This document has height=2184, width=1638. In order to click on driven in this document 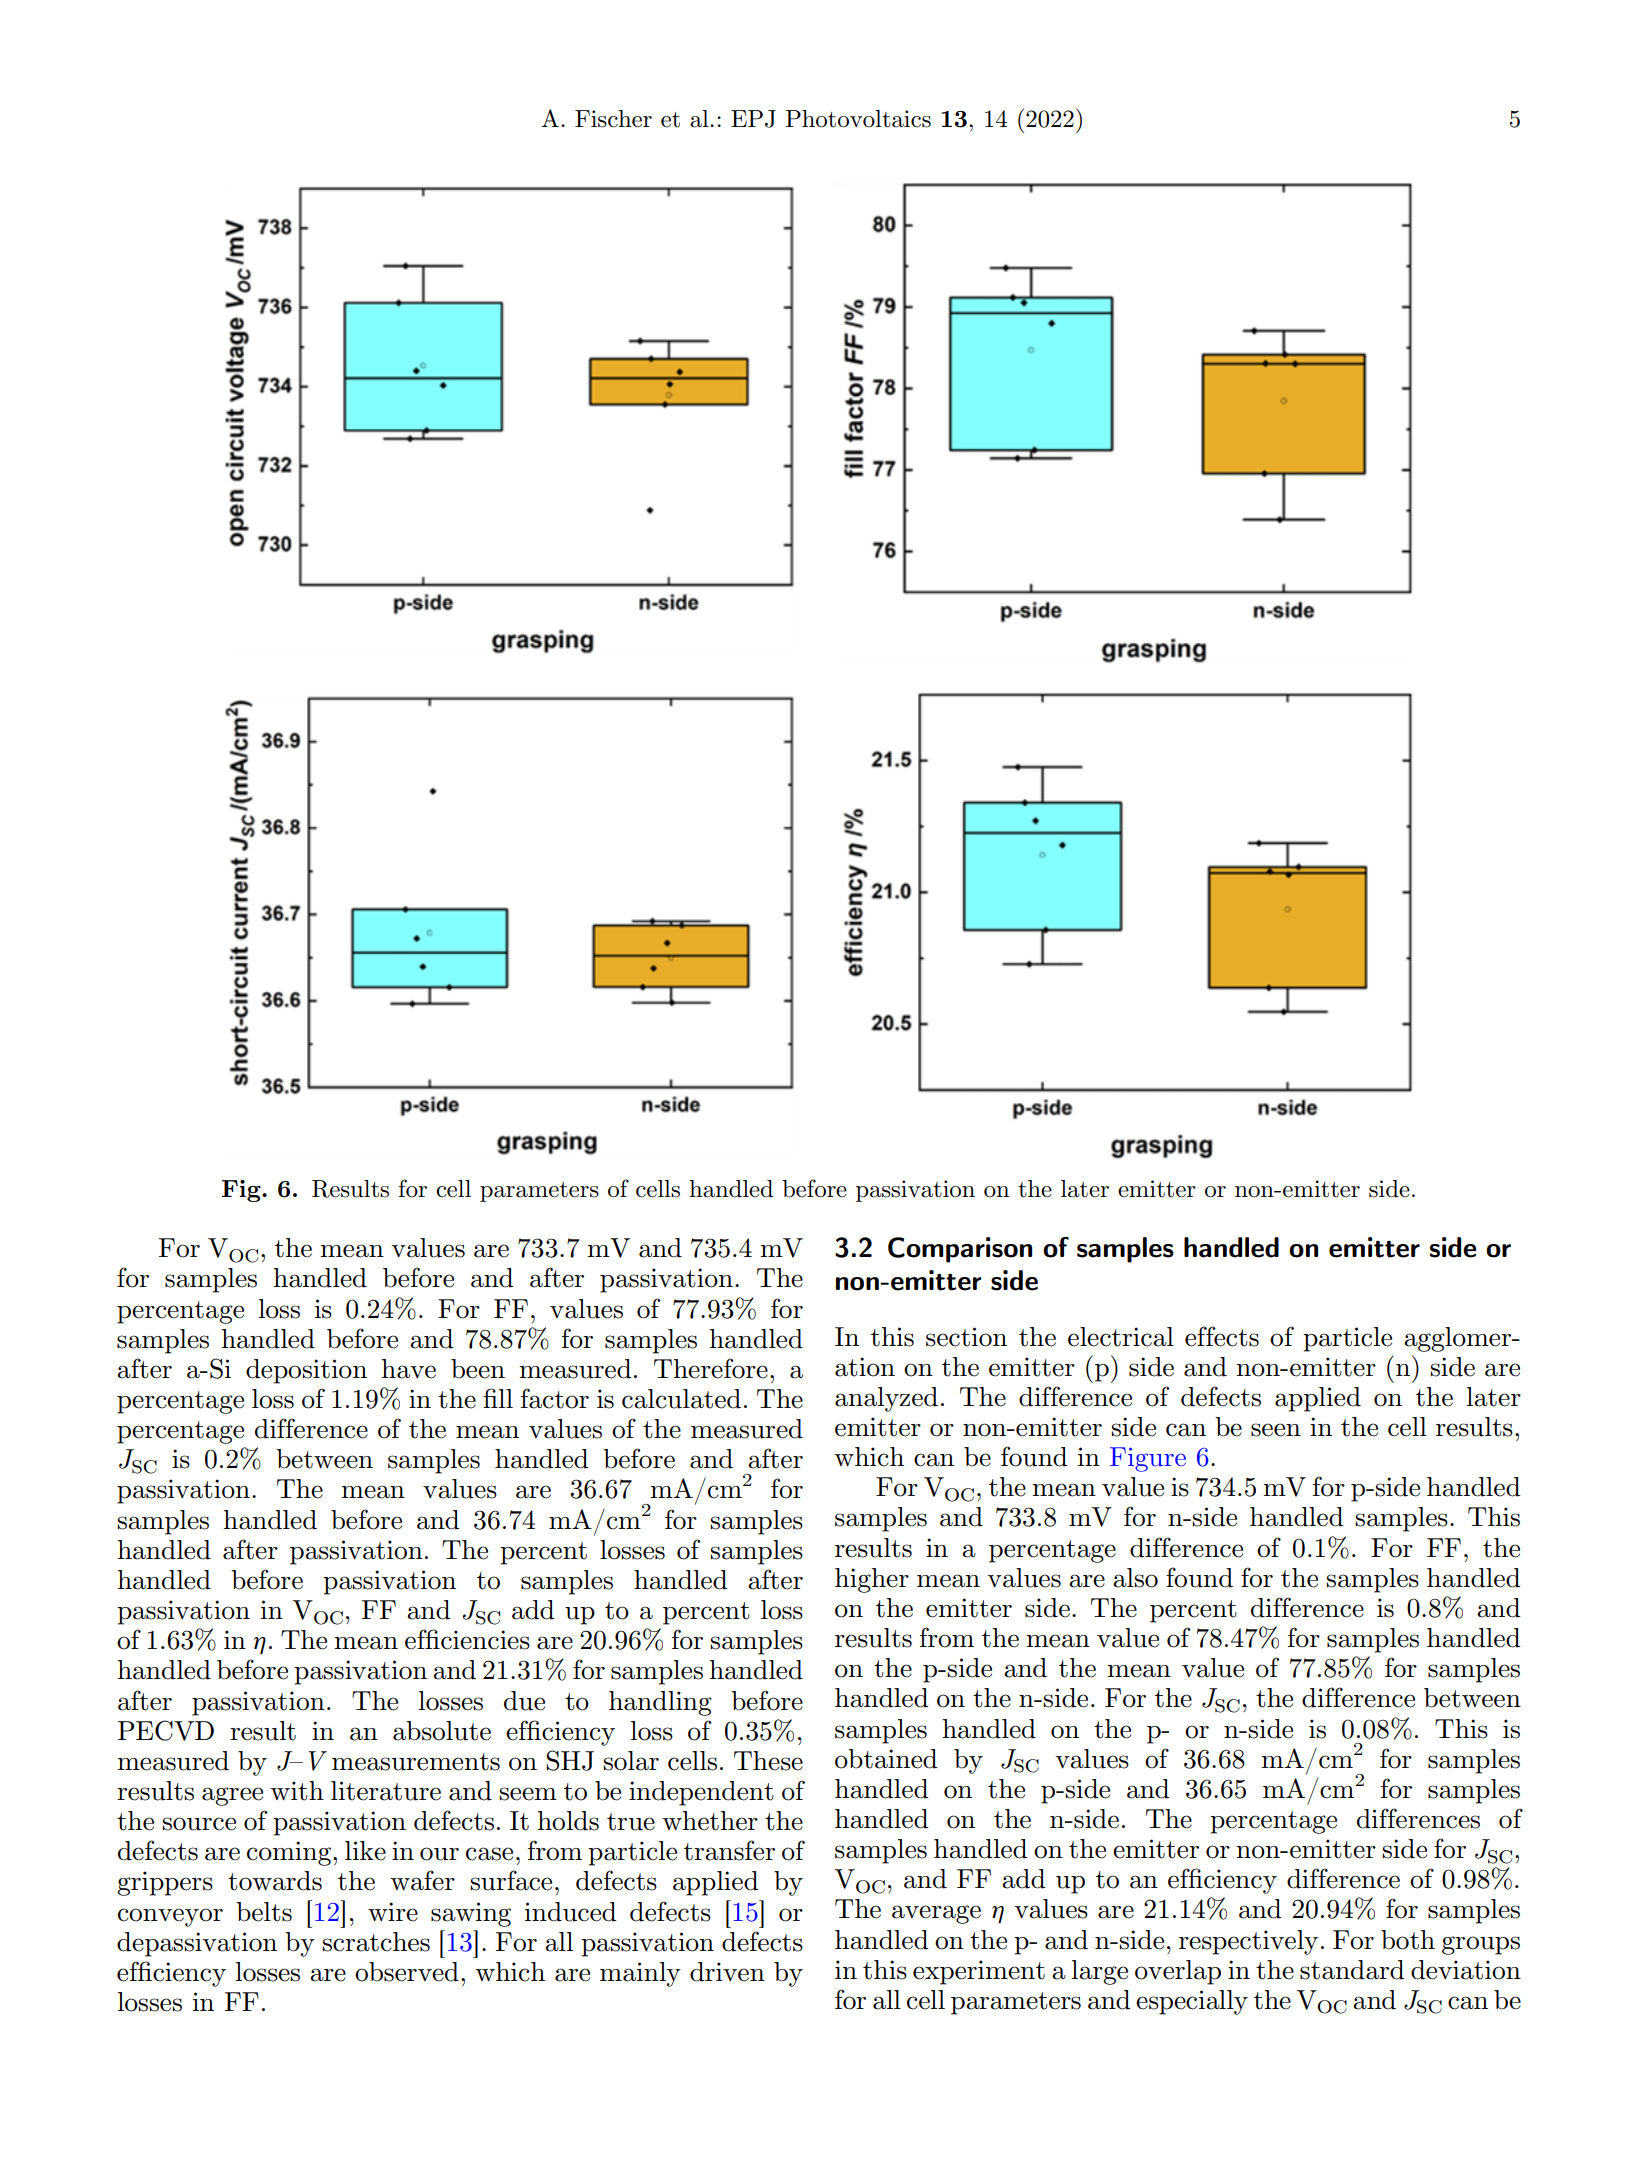, I will do `click(727, 1972)`.
